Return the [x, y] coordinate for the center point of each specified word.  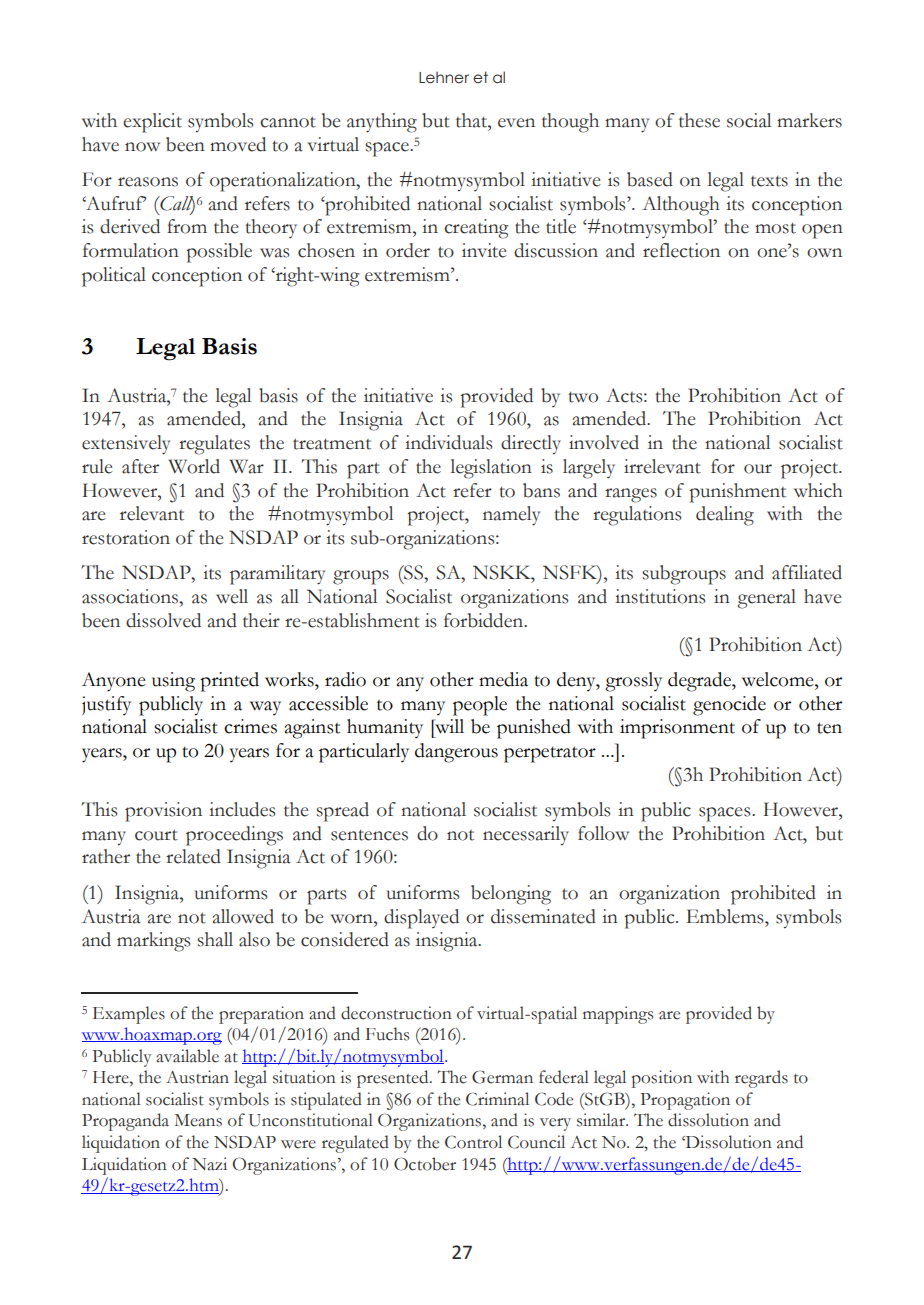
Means [198, 1120]
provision [163, 812]
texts [769, 181]
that [472, 120]
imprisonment [677, 729]
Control [473, 1142]
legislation [491, 469]
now [142, 147]
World [194, 466]
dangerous [456, 753]
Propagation [685, 1101]
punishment [737, 493]
